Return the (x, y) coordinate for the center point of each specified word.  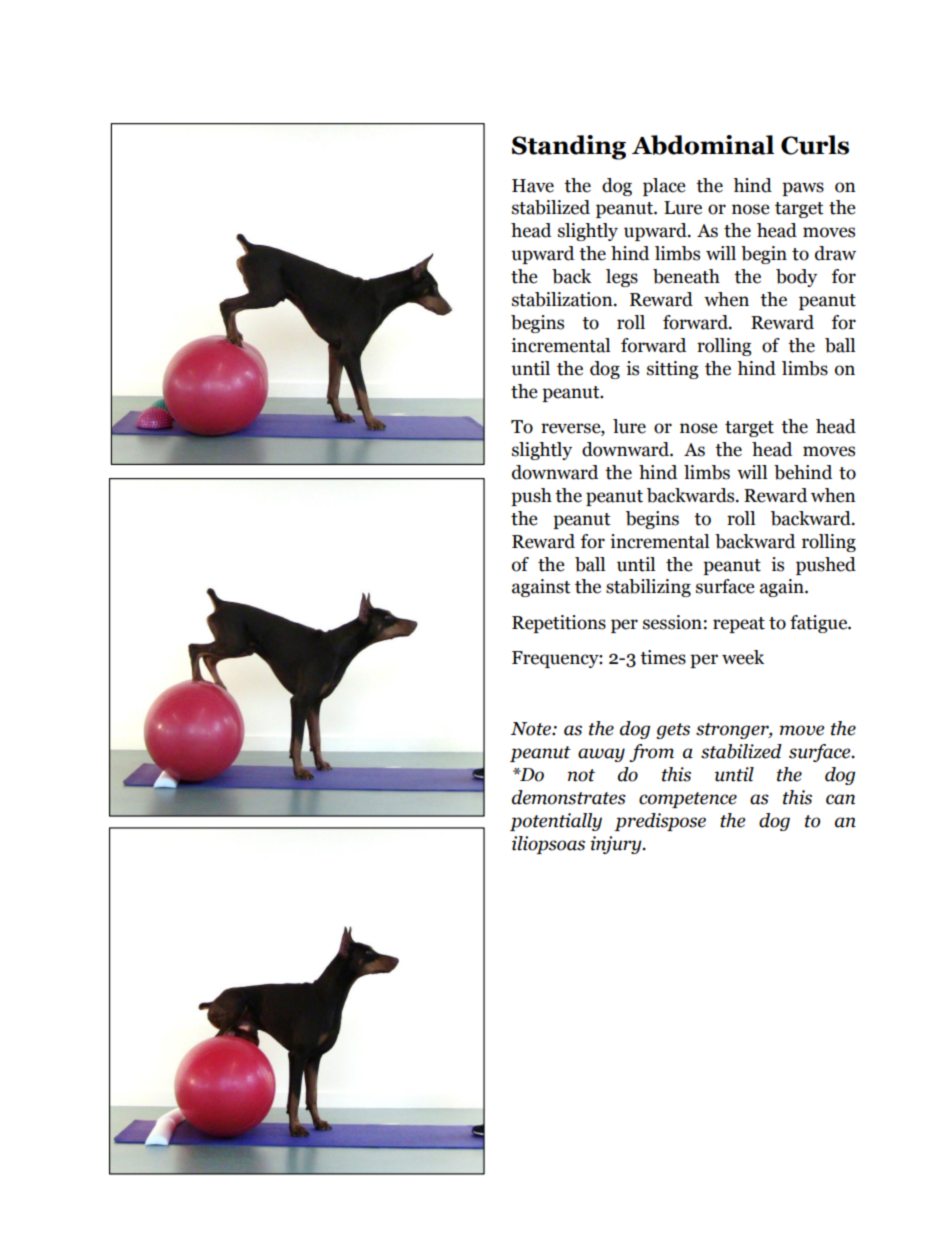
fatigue (819, 624)
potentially (556, 822)
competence (688, 800)
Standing (569, 147)
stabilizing (648, 588)
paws (803, 189)
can (840, 799)
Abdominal (703, 145)
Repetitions (559, 624)
